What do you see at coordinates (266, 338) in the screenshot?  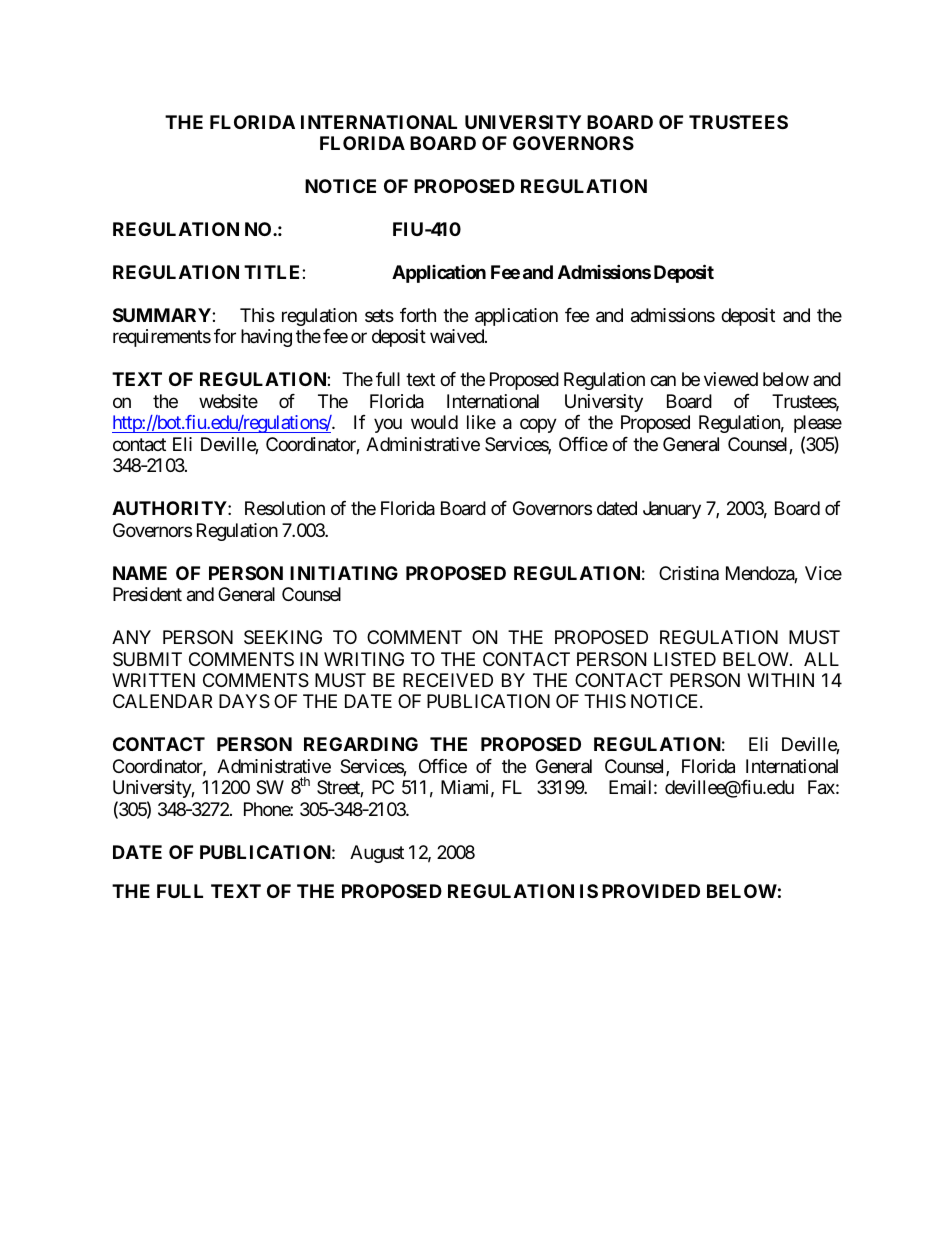 I see `having` at bounding box center [266, 338].
